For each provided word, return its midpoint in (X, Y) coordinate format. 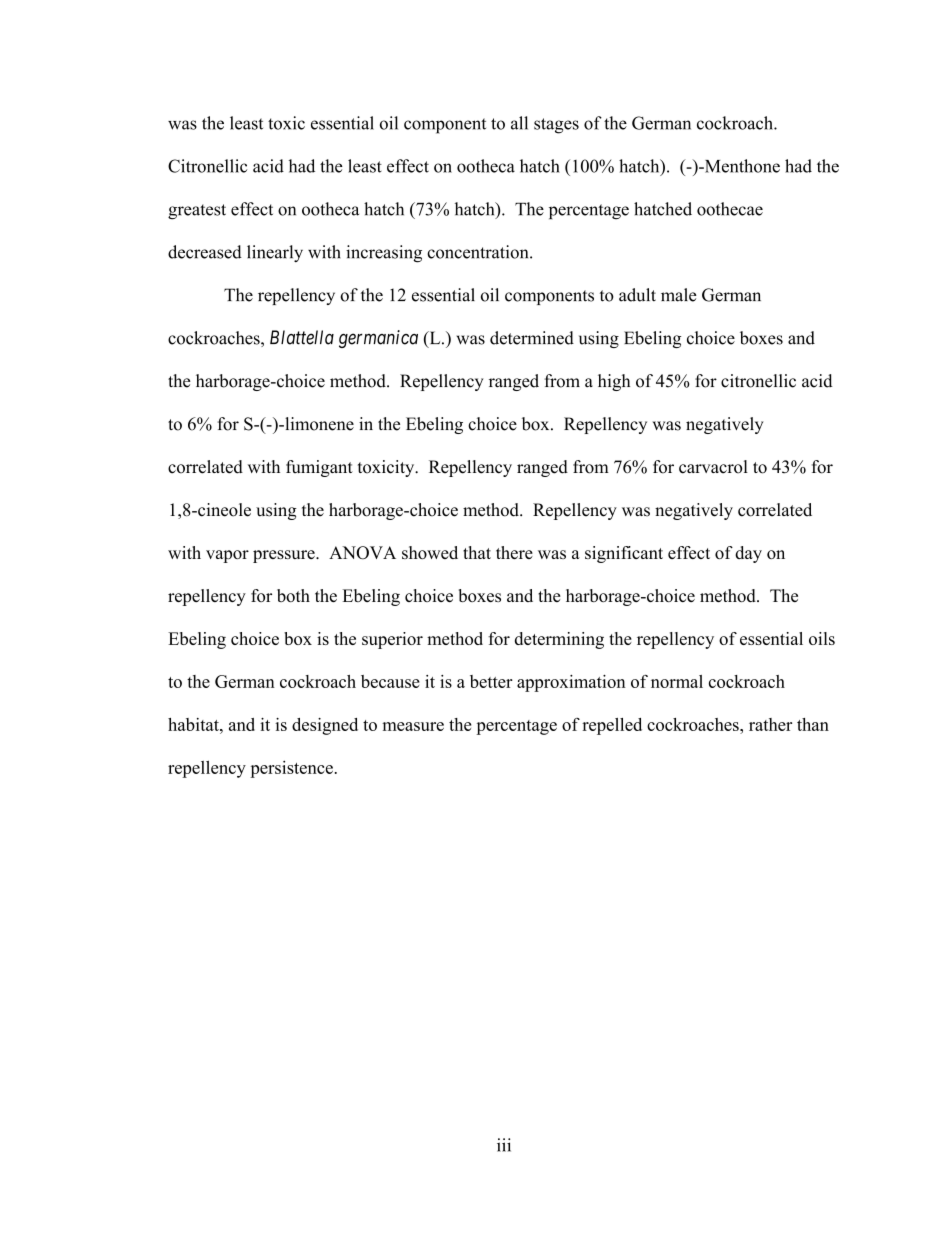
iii (504, 1145)
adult (637, 295)
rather (770, 724)
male (679, 295)
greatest (197, 212)
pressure (285, 556)
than (813, 724)
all (519, 123)
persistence (291, 769)
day (748, 554)
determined (532, 338)
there (514, 552)
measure (413, 726)
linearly (275, 253)
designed (325, 726)
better (491, 681)
